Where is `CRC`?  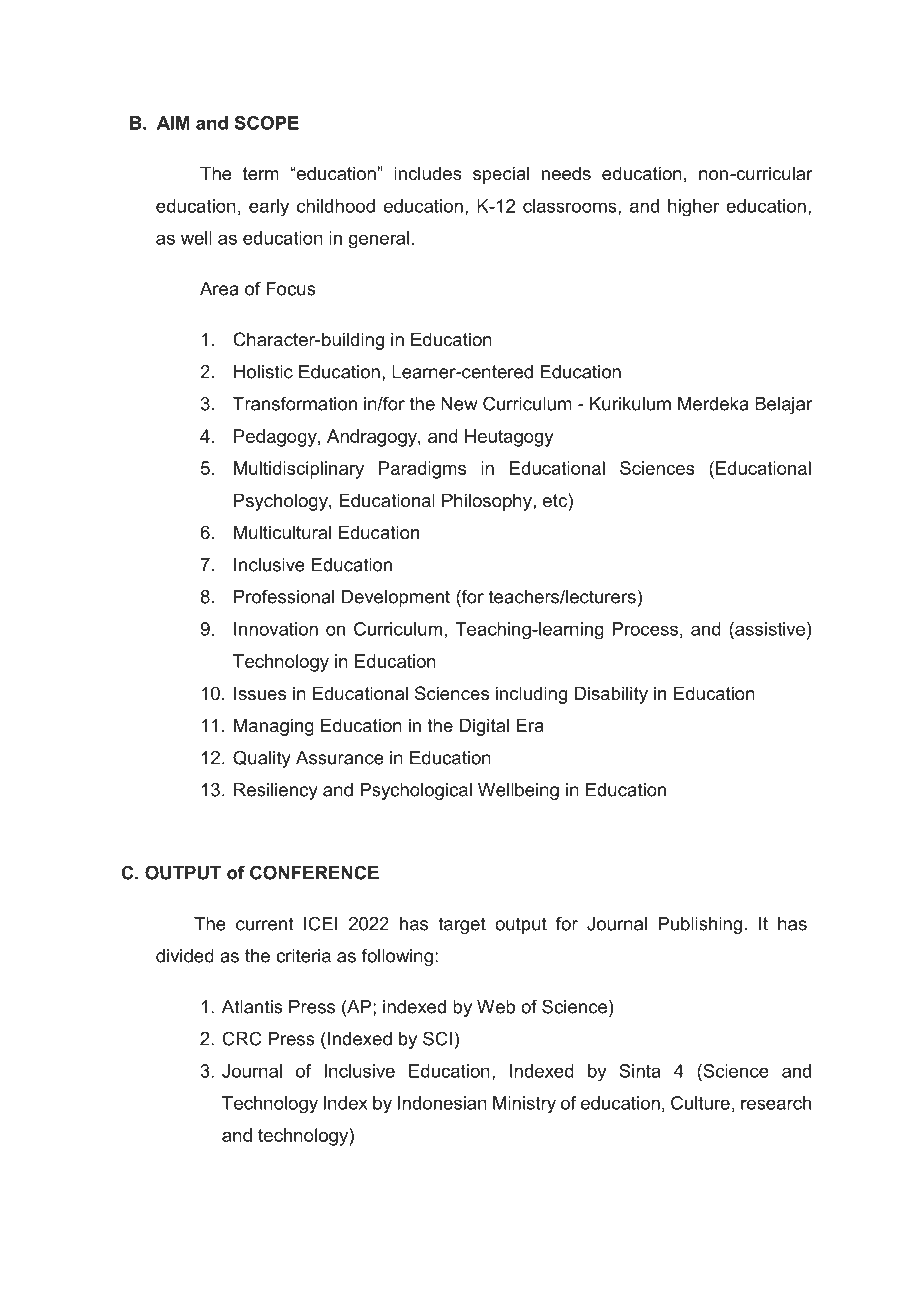
CRC is located at coordinates (242, 1038).
